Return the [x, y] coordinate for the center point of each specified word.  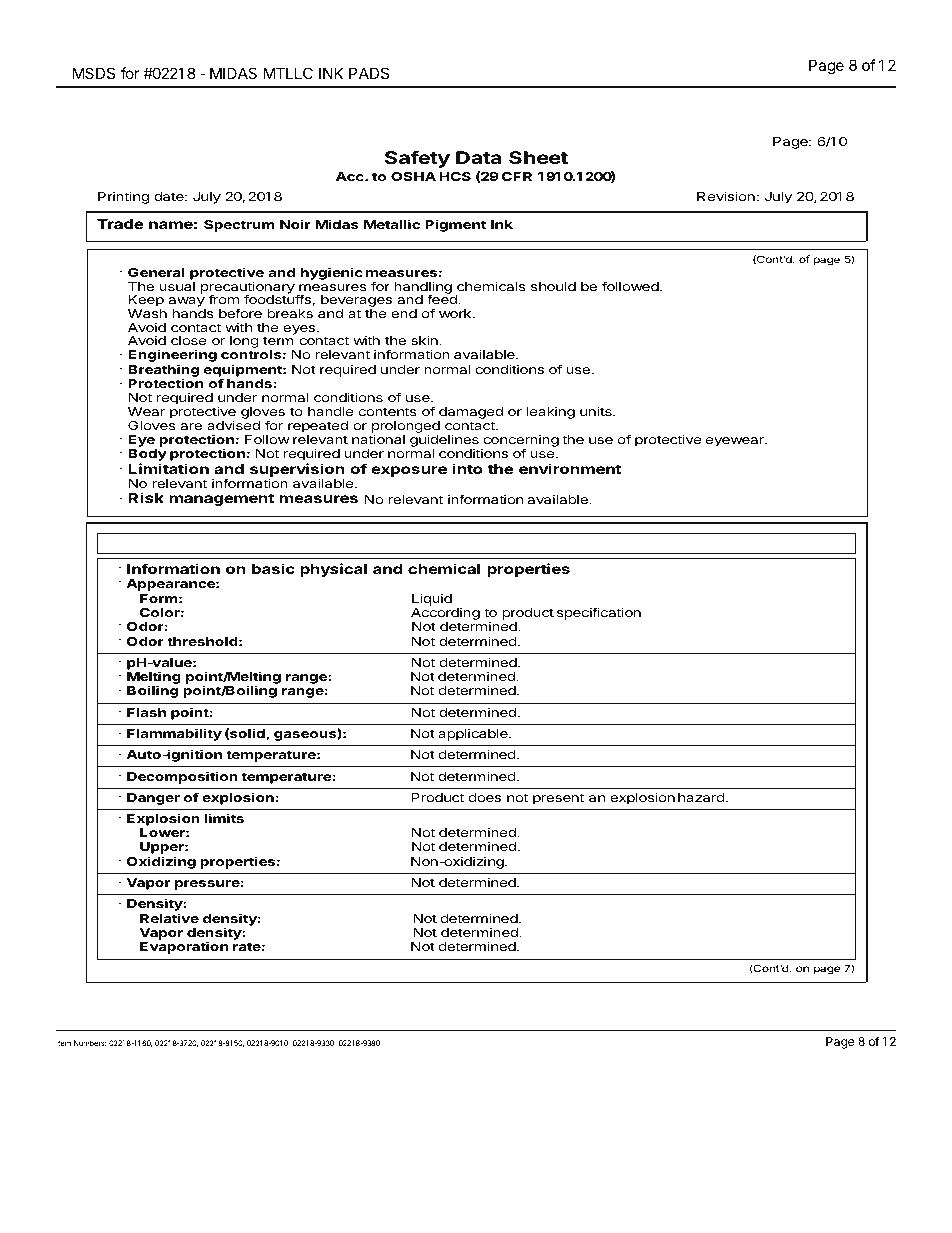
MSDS [94, 73]
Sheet [538, 157]
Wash [147, 313]
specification [599, 613]
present [558, 799]
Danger [153, 799]
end [404, 313]
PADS [369, 73]
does [485, 797]
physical [333, 570]
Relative [169, 918]
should [553, 286]
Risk [146, 497]
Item [63, 1043]
